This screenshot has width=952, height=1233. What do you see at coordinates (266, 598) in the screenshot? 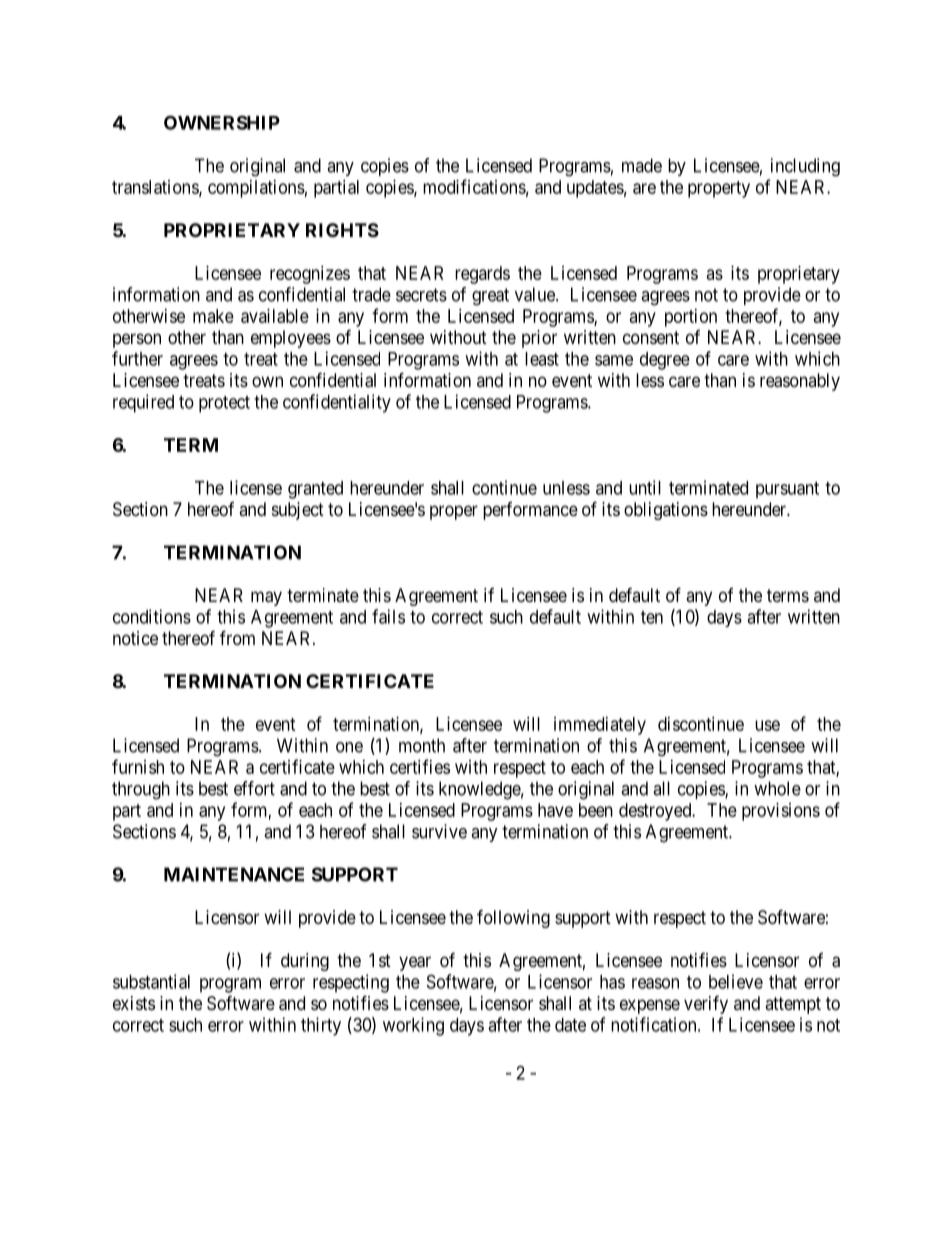
I see `may` at bounding box center [266, 598].
